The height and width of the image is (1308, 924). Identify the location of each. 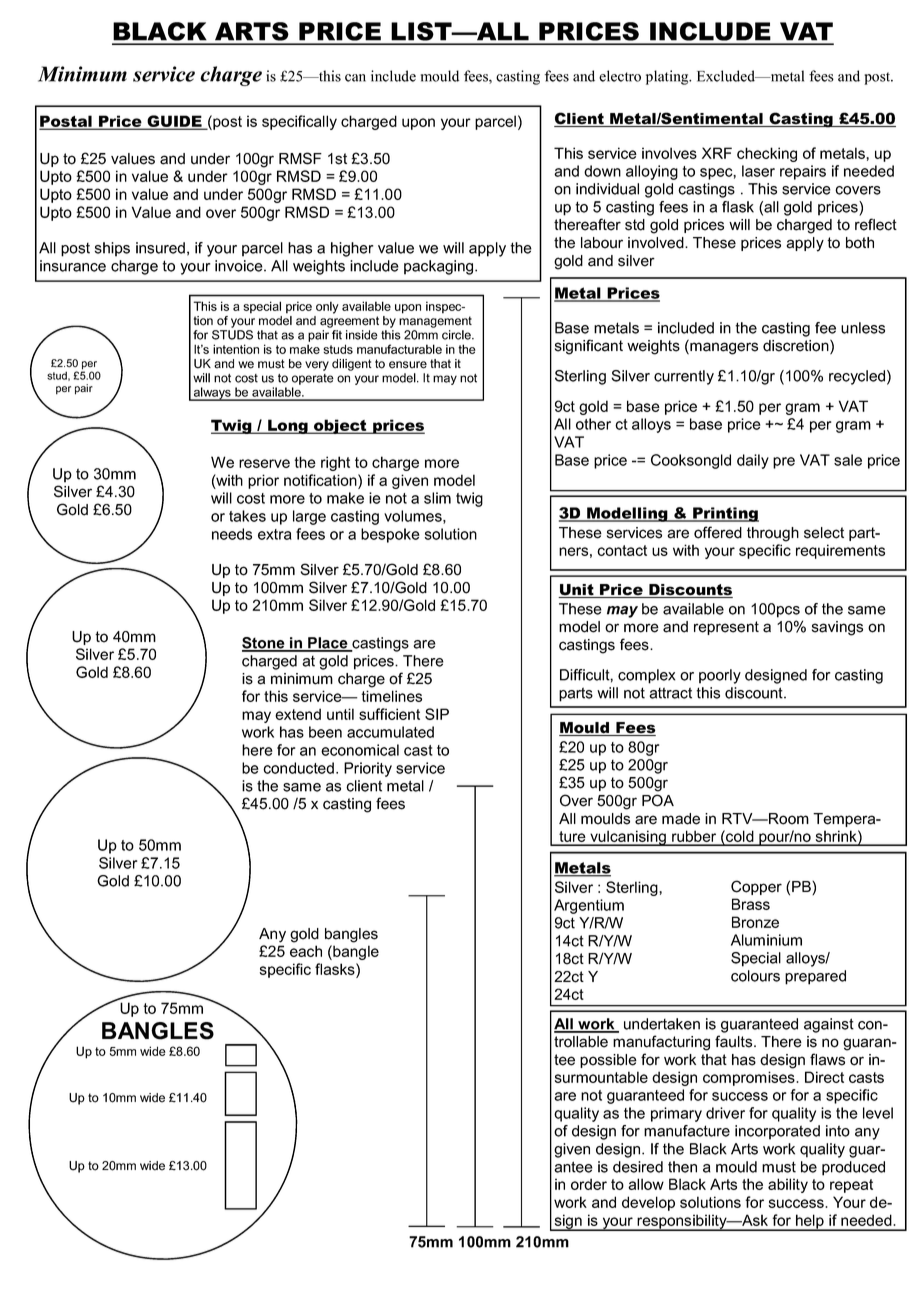
(306, 951).
